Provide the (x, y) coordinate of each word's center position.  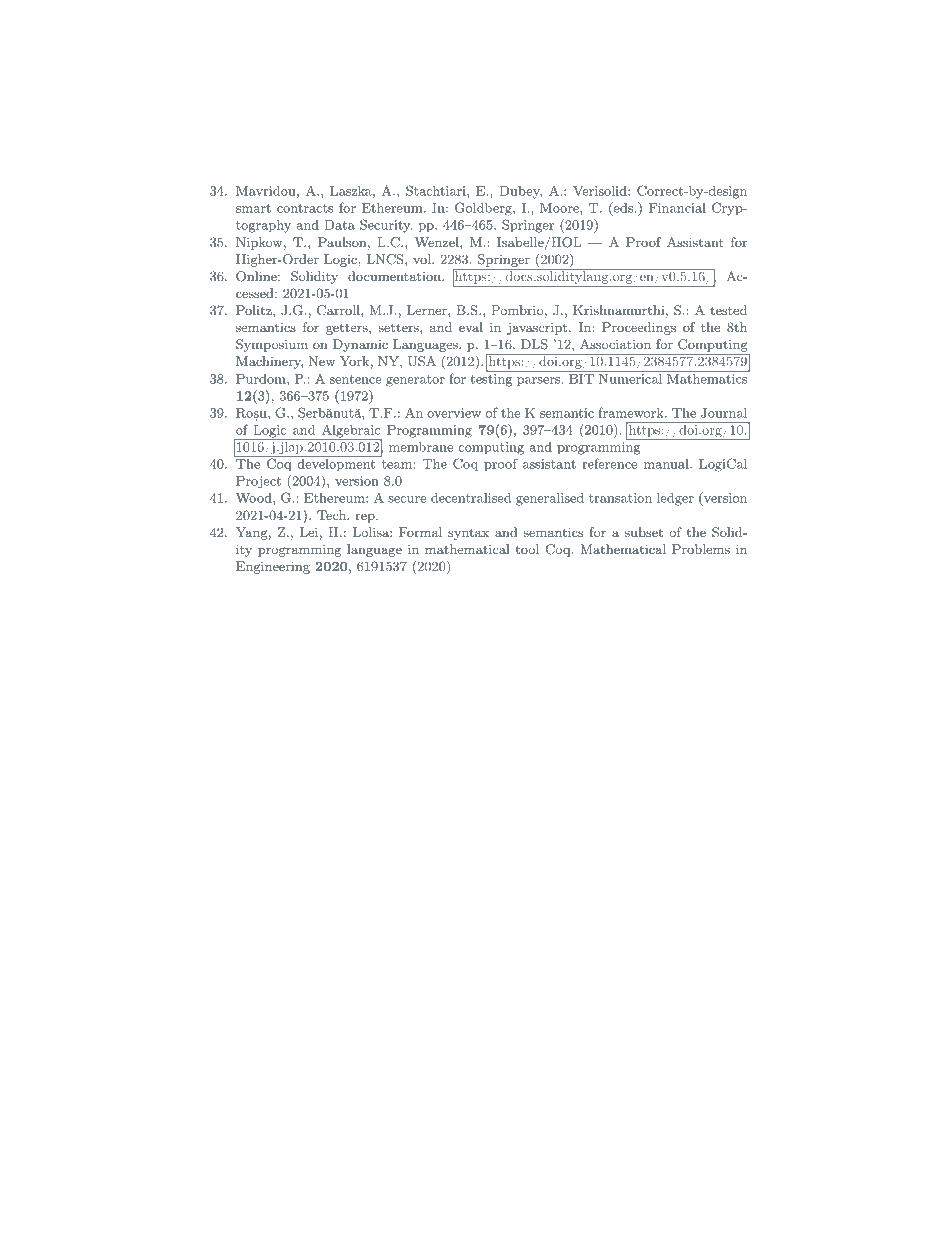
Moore (560, 208)
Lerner (428, 310)
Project (258, 482)
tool (527, 549)
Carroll (339, 310)
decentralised (471, 498)
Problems (701, 549)
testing (491, 380)
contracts (305, 208)
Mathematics (706, 377)
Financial (677, 208)
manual (667, 464)
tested (728, 310)
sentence (356, 379)
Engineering (273, 567)
